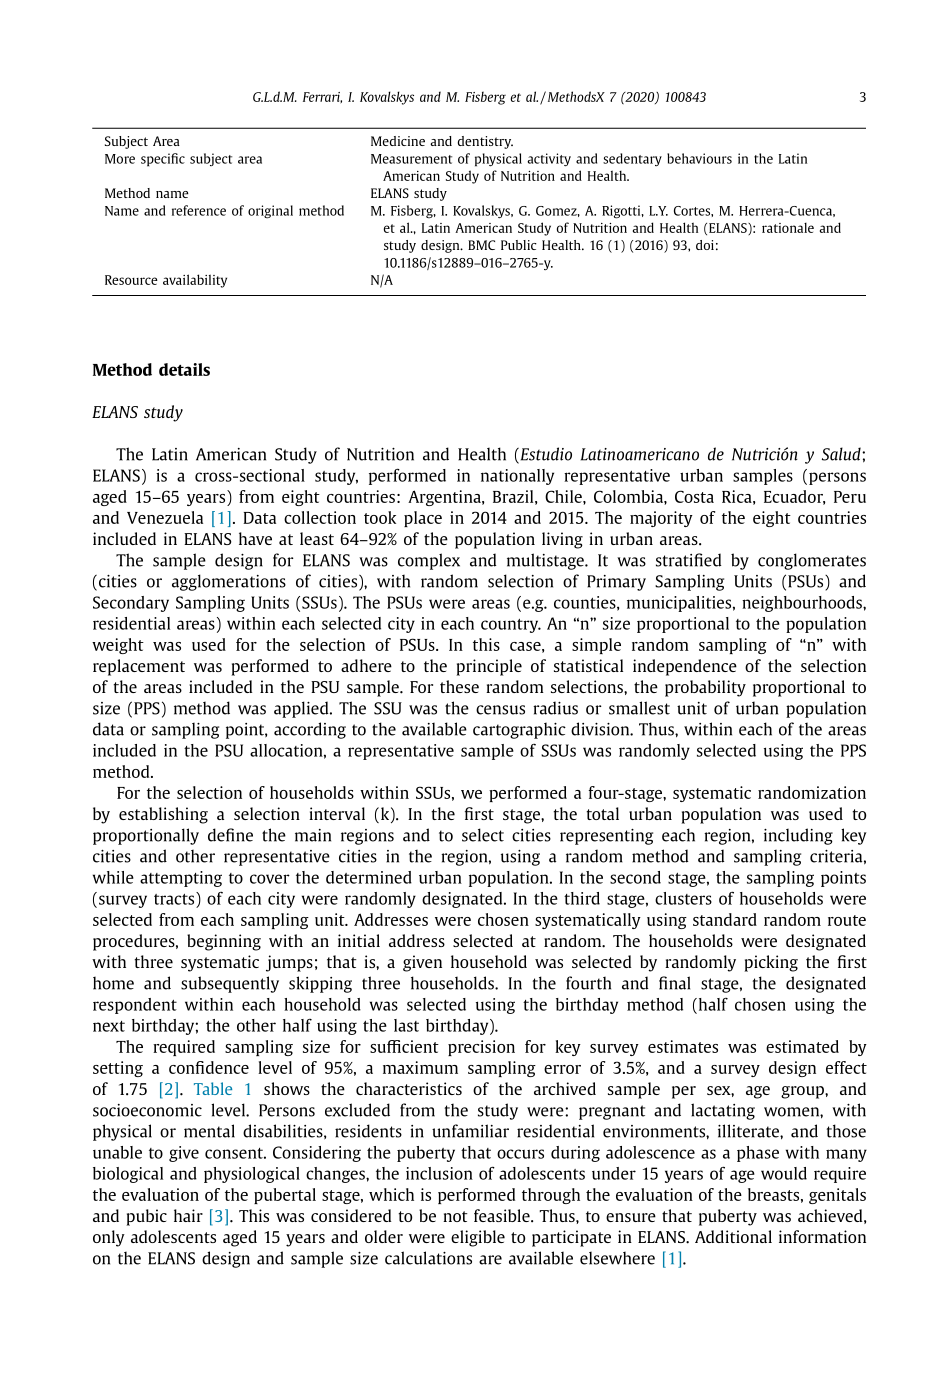 Image resolution: width=946 pixels, height=1376 pixels. I want to click on attempting, so click(181, 879).
